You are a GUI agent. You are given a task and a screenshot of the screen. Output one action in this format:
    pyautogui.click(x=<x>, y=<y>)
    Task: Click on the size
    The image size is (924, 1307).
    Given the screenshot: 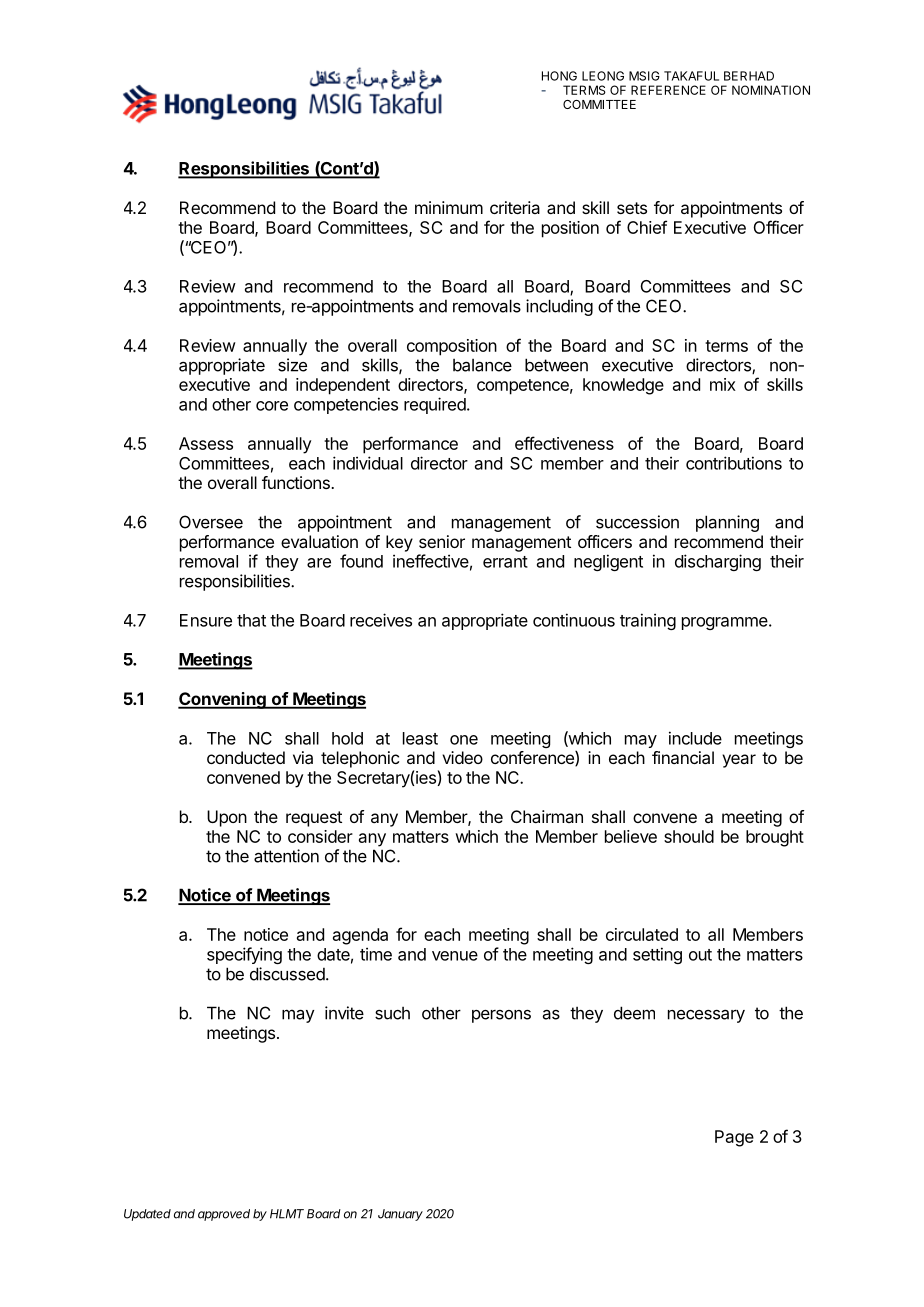 What is the action you would take?
    pyautogui.click(x=292, y=365)
